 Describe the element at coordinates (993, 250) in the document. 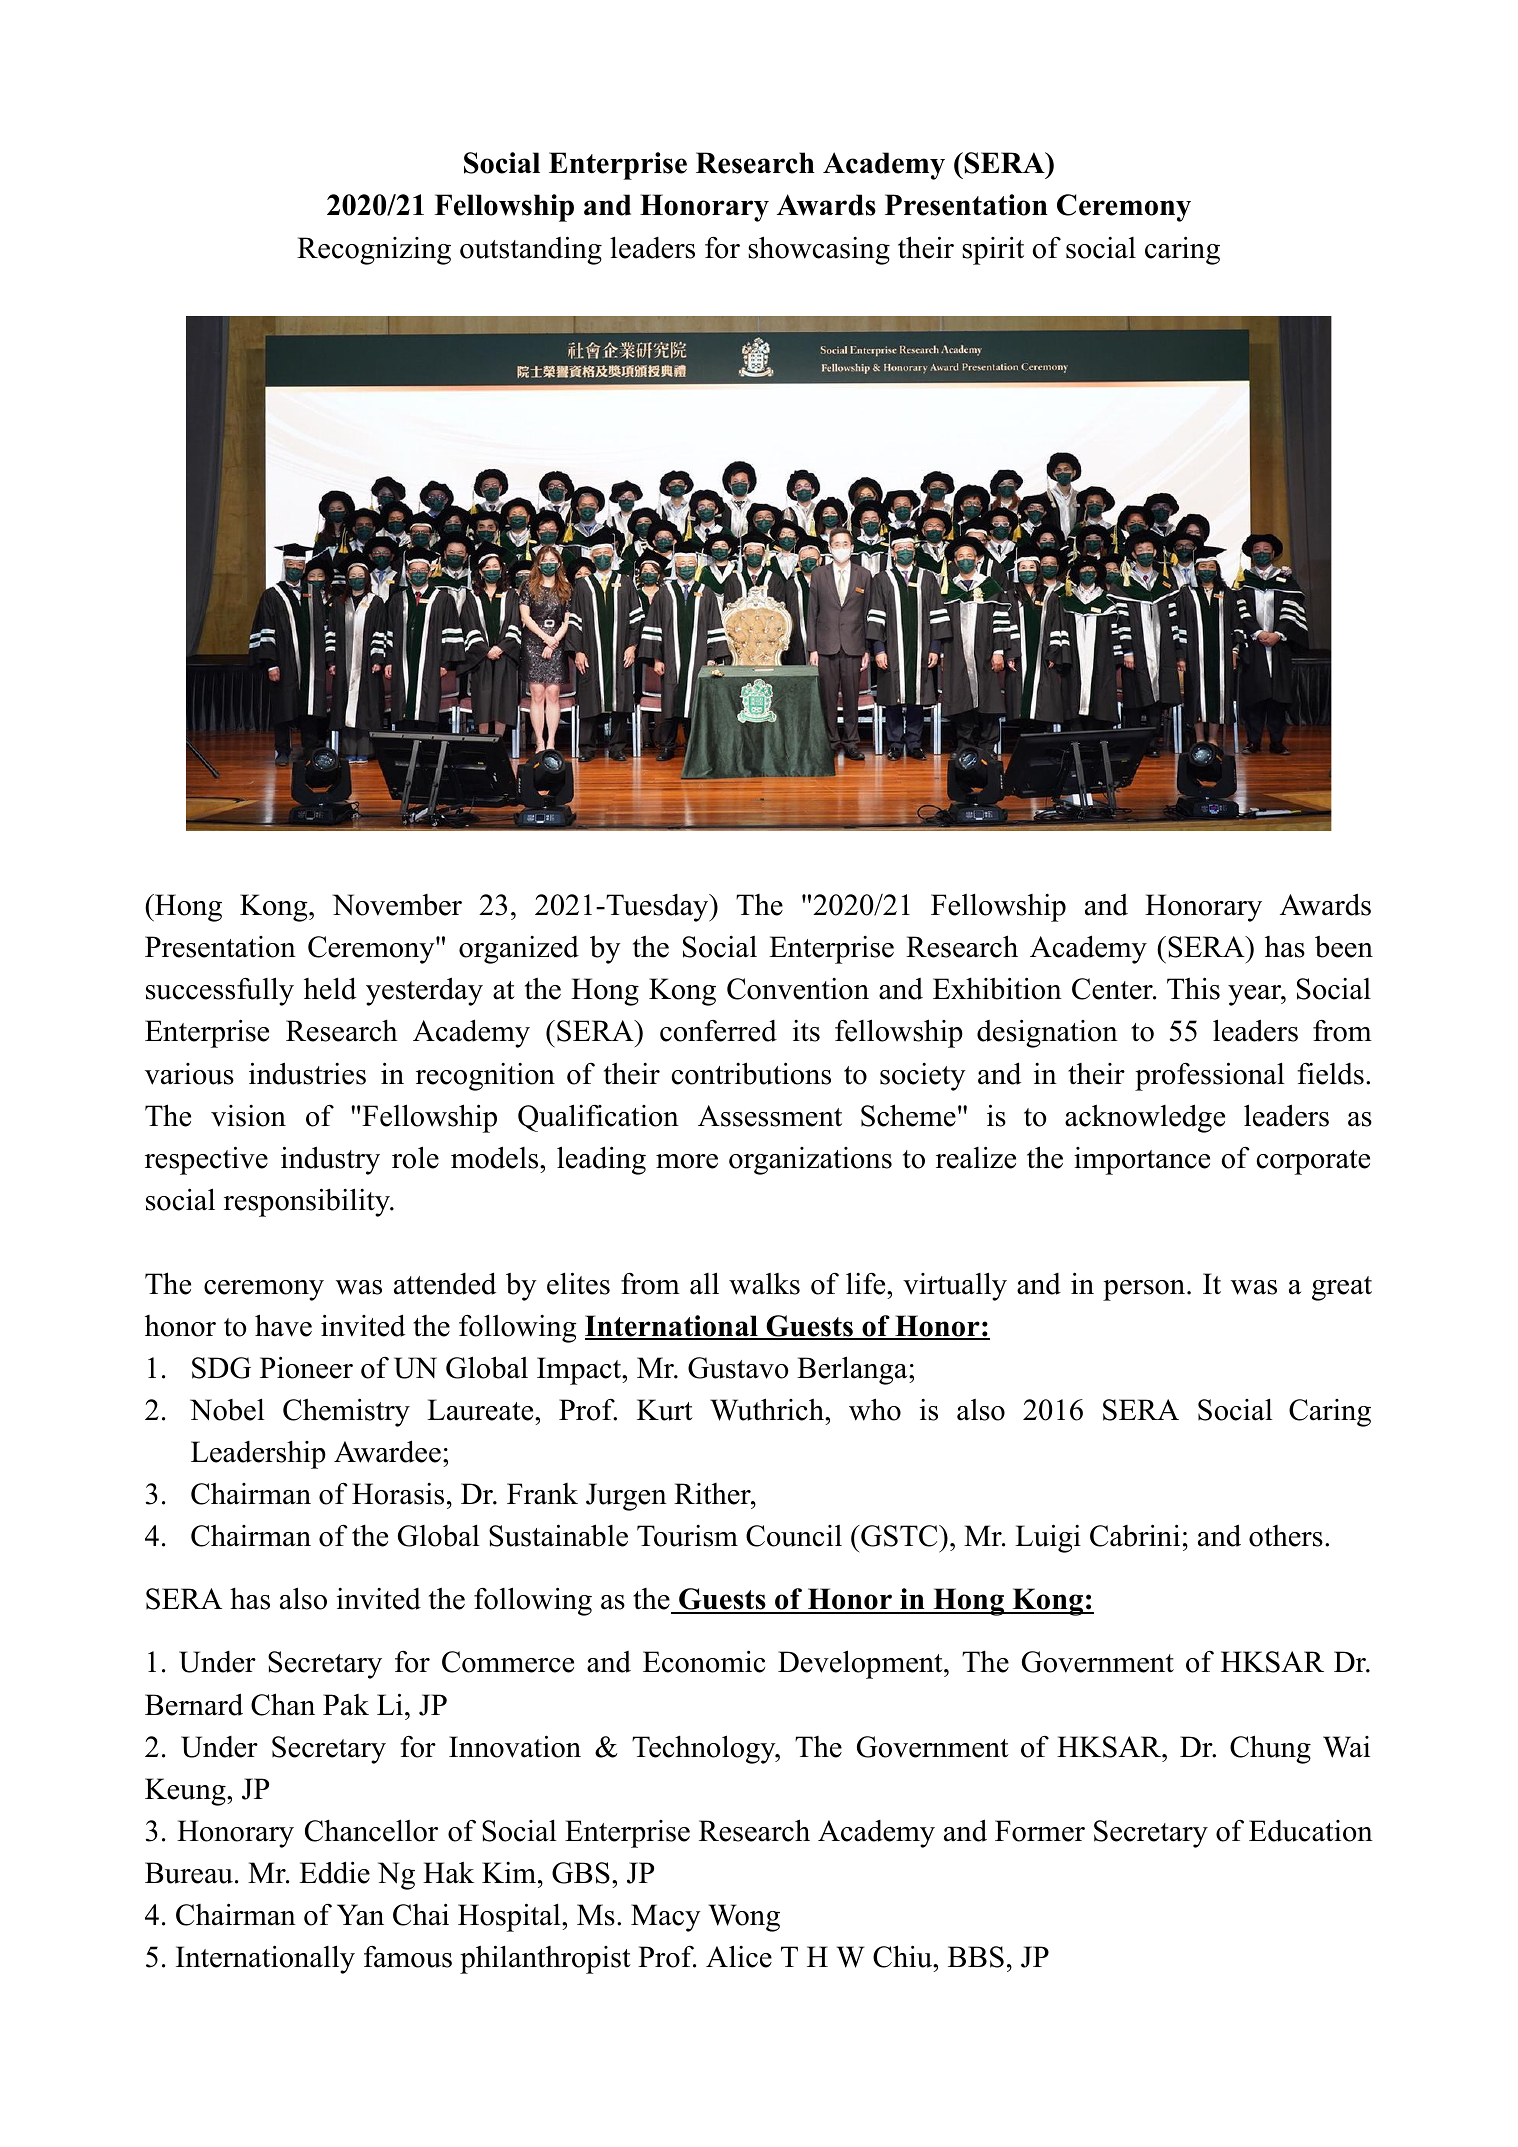

I see `spirit` at that location.
